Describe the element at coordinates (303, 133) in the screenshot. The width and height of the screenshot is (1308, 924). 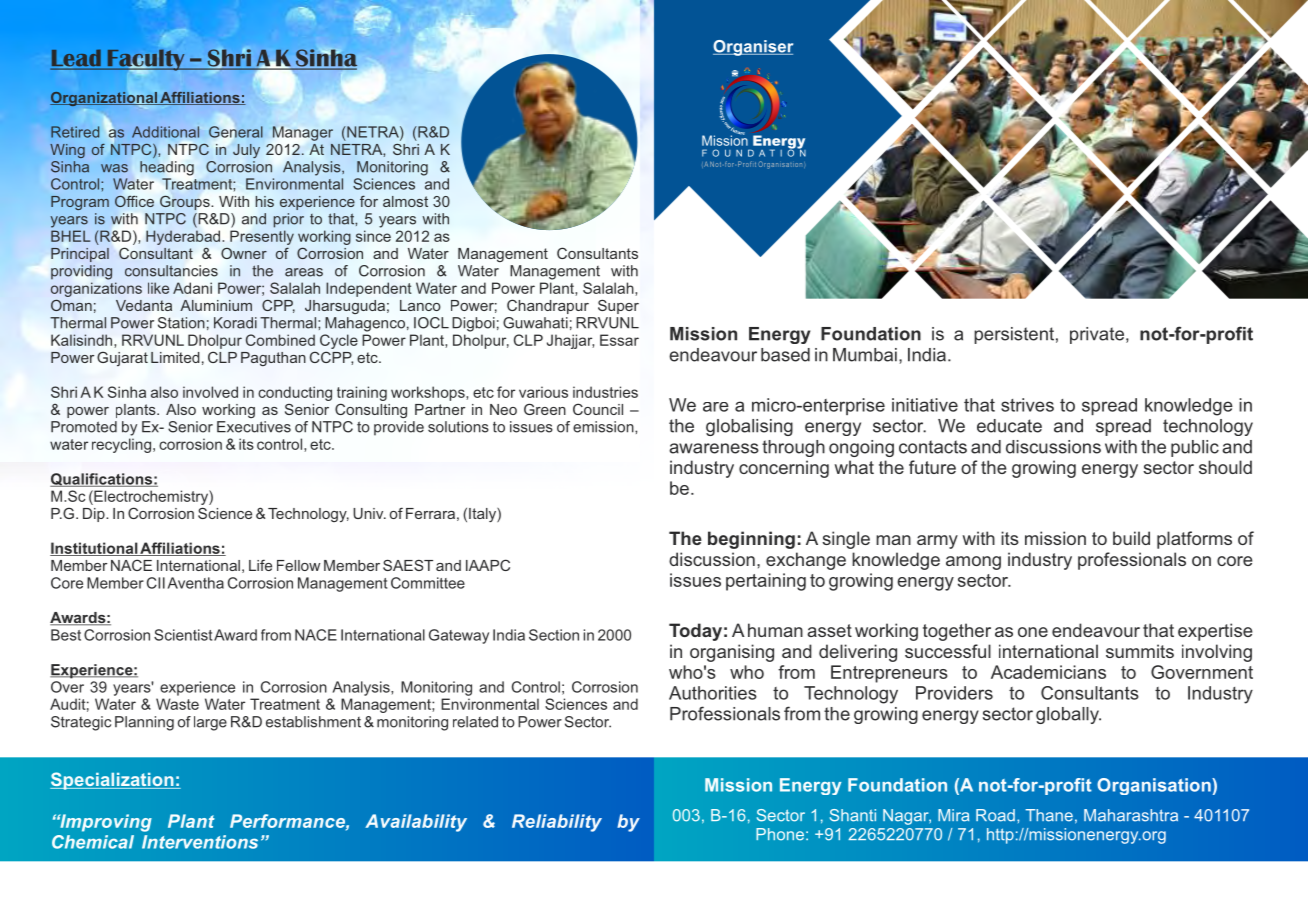
I see `Manager` at that location.
